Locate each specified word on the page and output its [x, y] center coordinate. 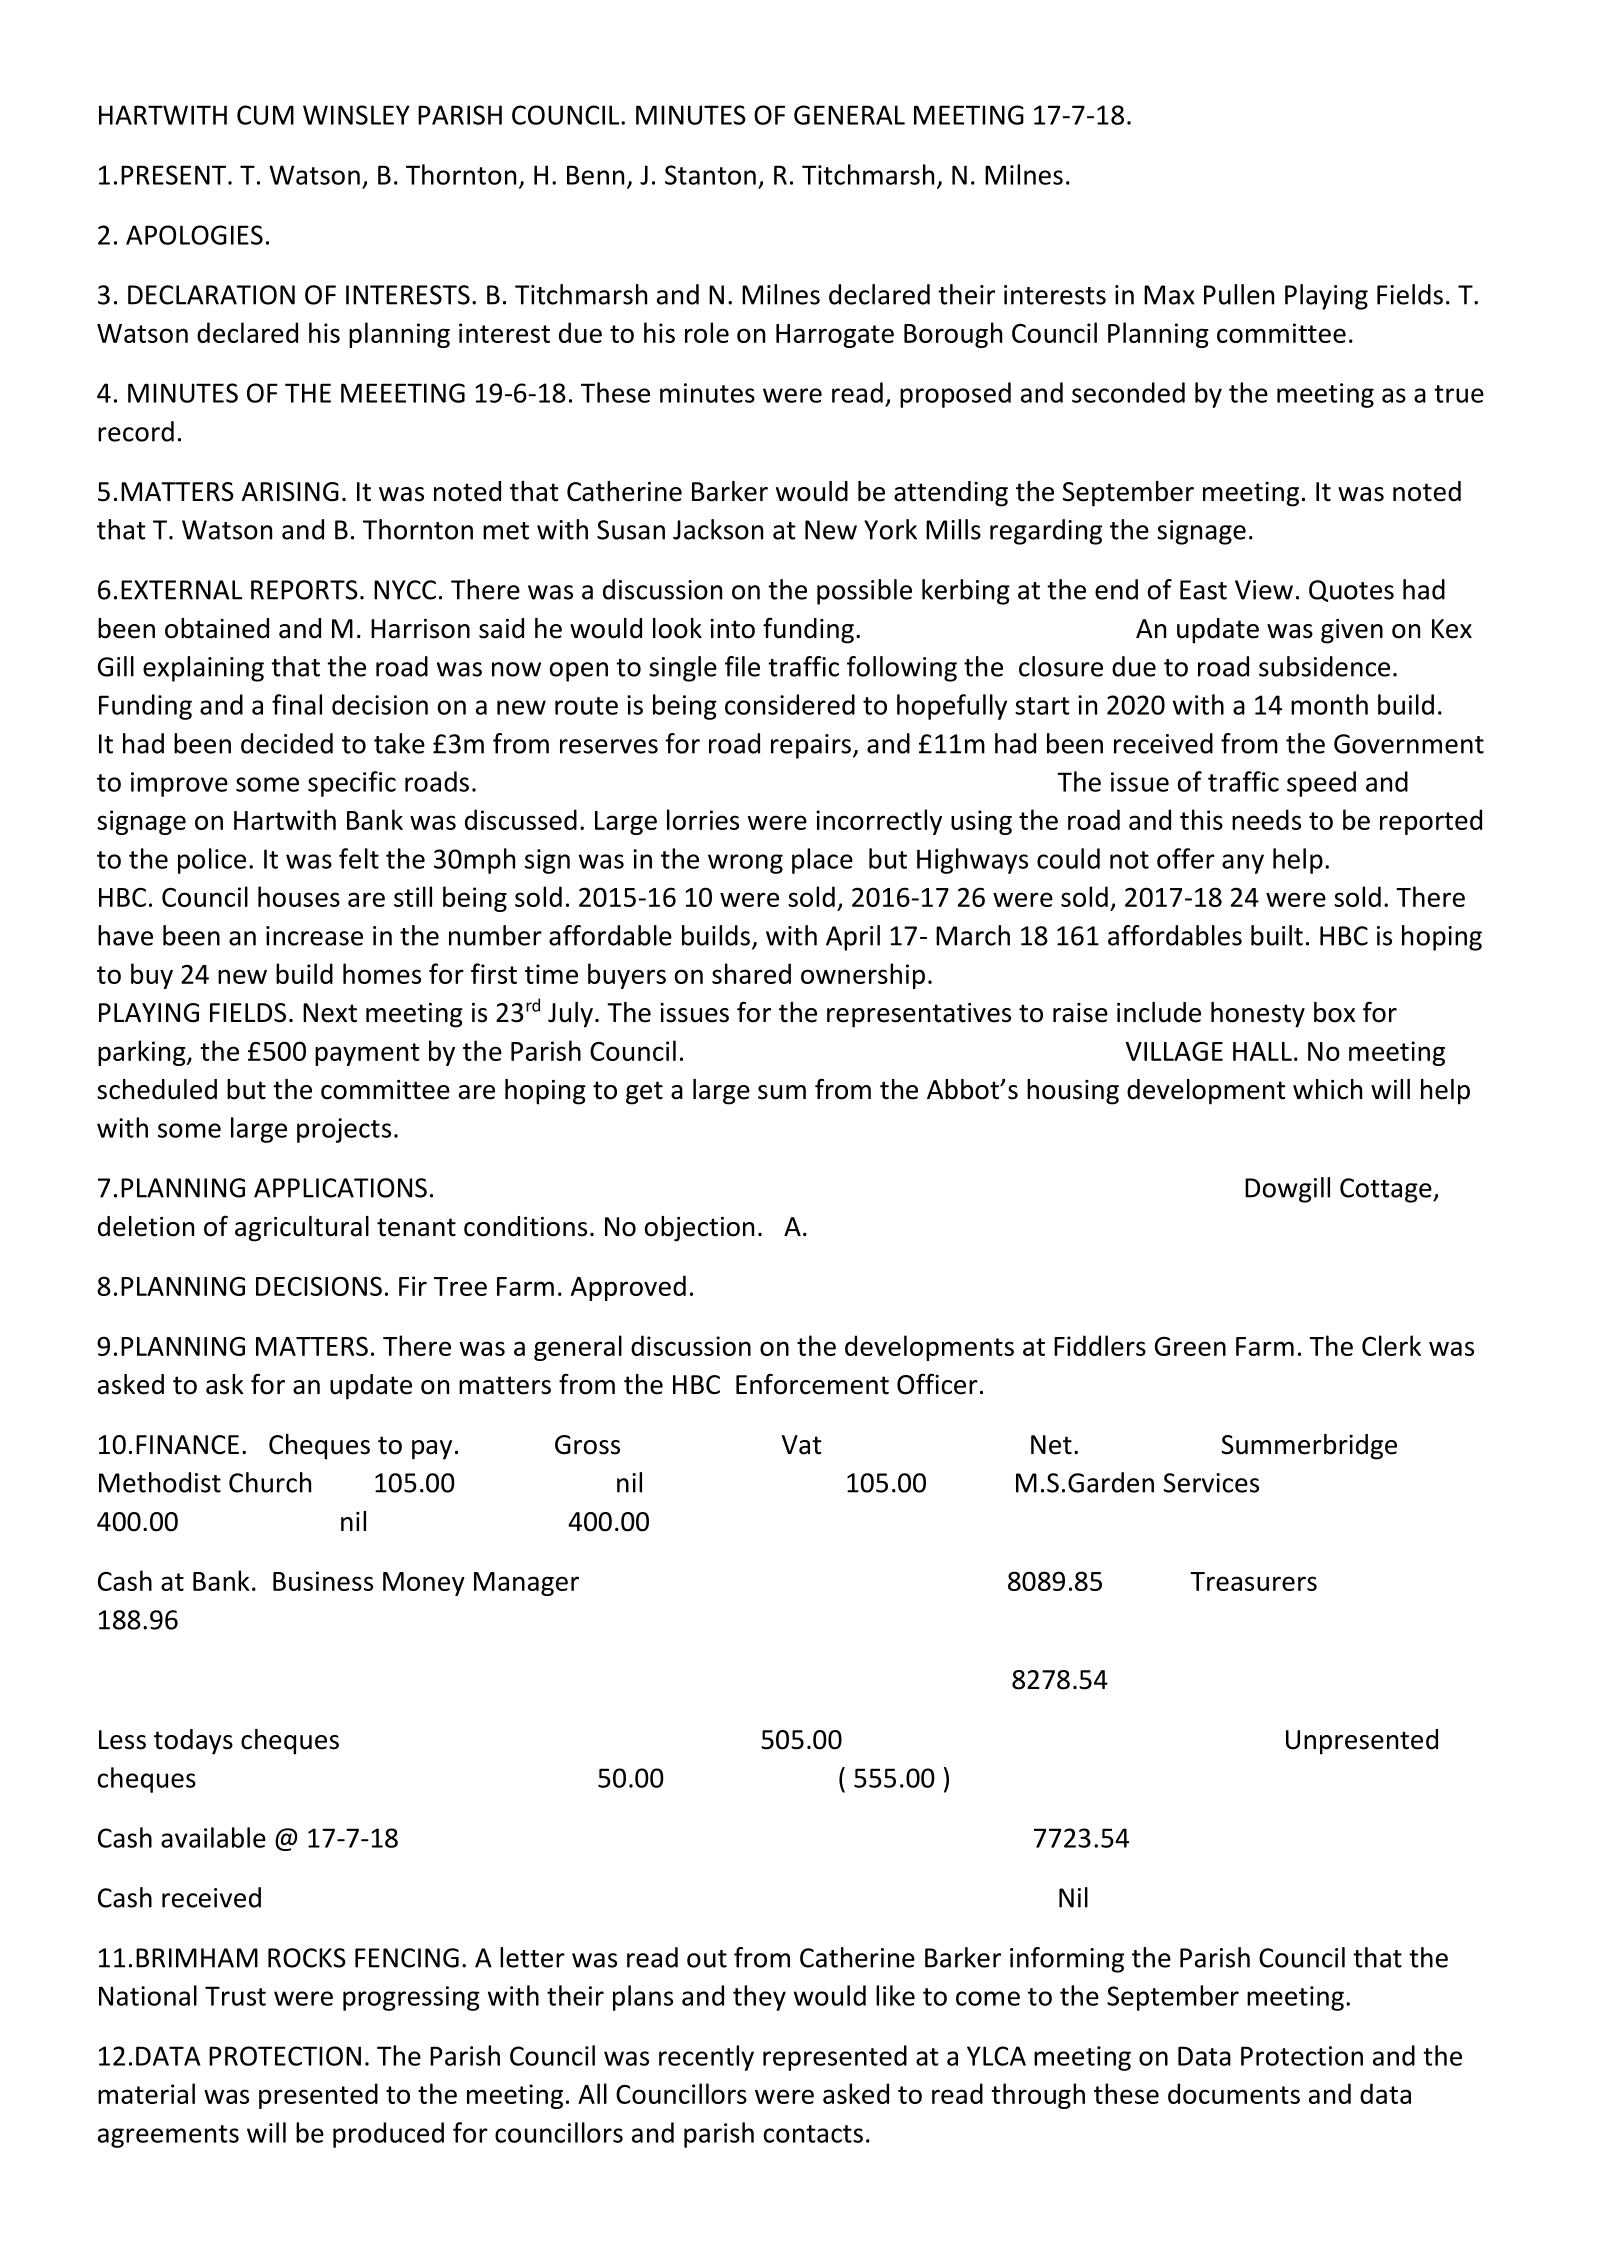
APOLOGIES [194, 235]
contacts [813, 2134]
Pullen [1239, 294]
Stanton [710, 175]
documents [1234, 2093]
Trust [235, 1996]
